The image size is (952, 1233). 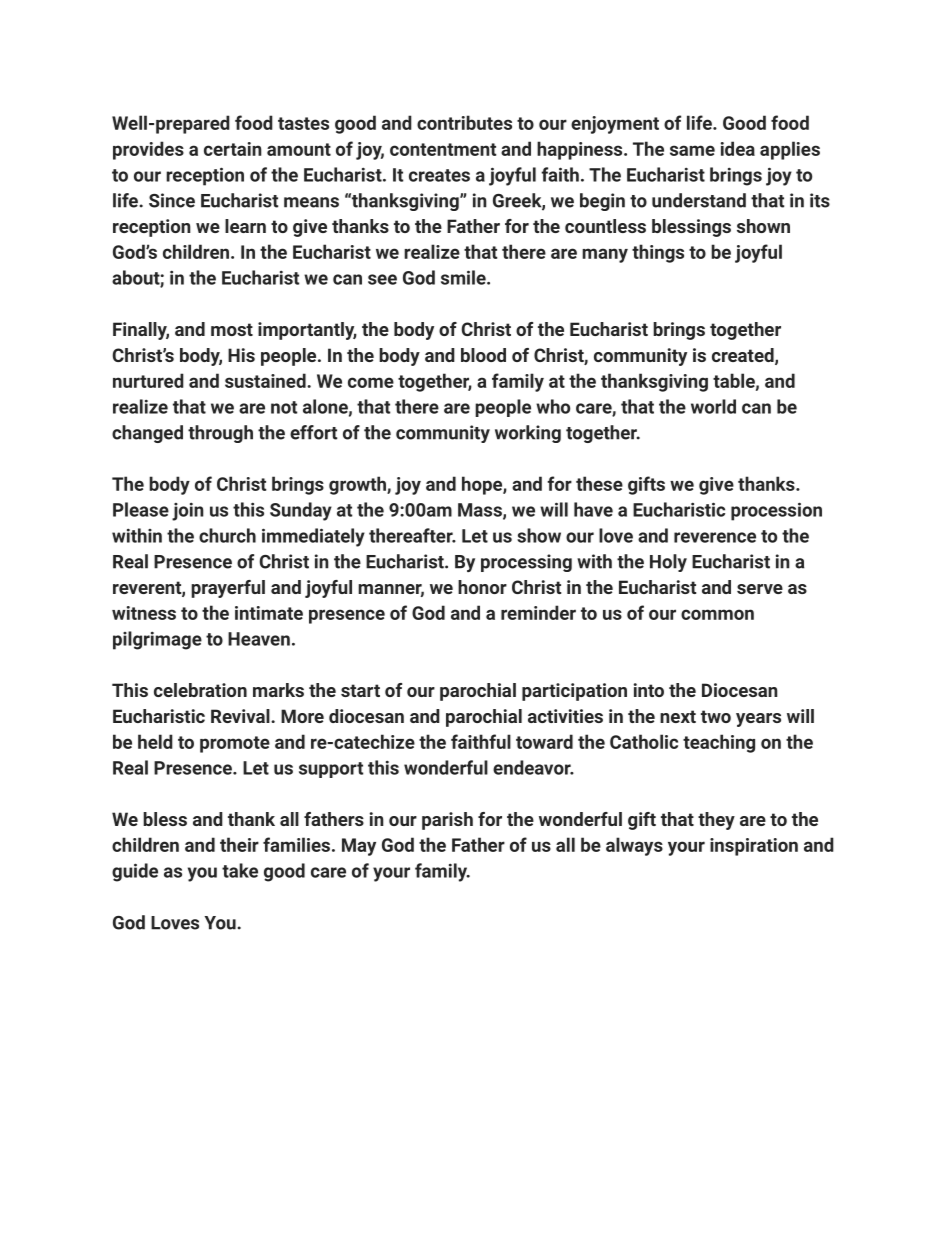 I want to click on have, so click(x=593, y=509).
